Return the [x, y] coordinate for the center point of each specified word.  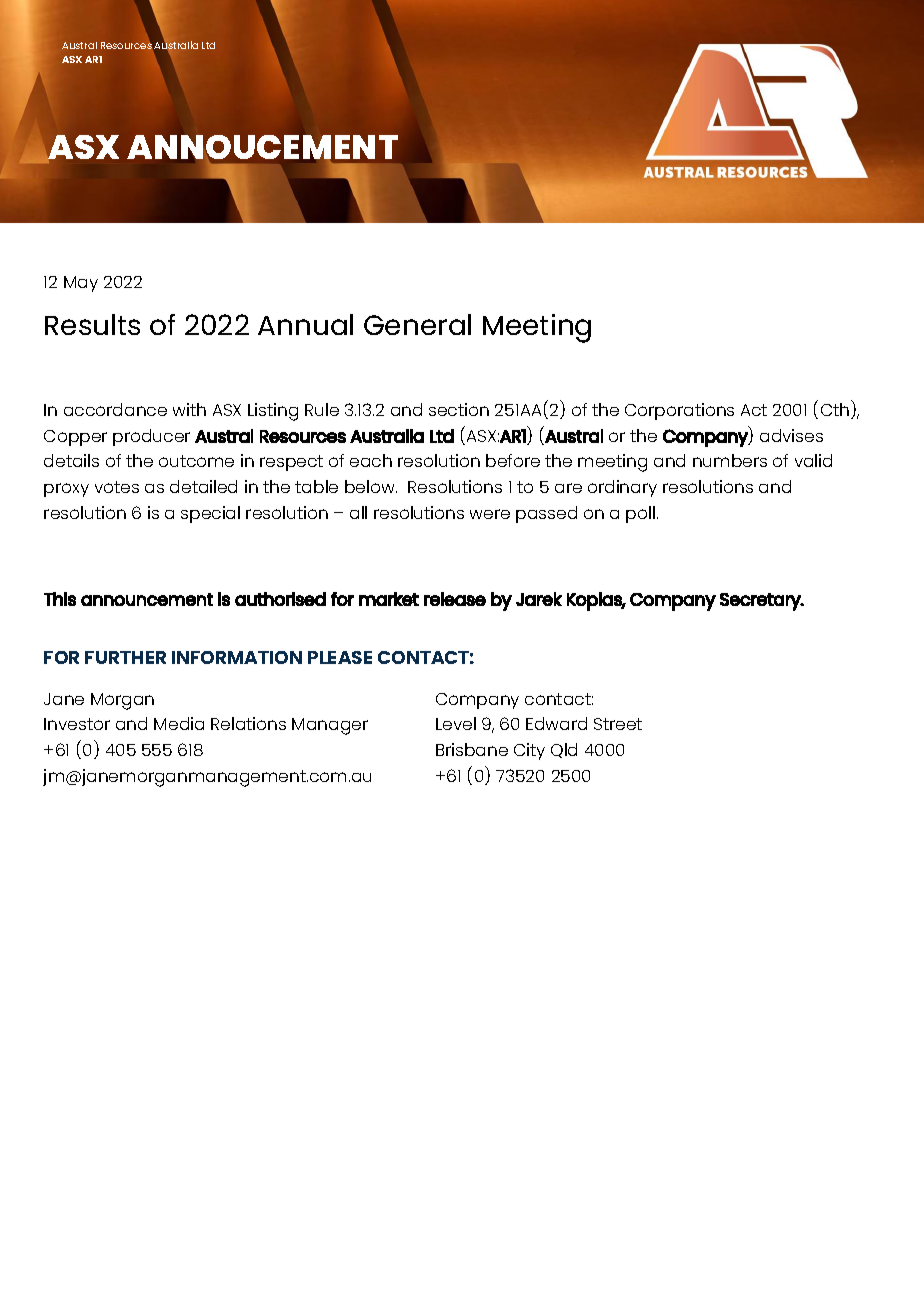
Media [179, 723]
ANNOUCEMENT [262, 148]
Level [456, 723]
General [417, 324]
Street [618, 724]
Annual [305, 324]
